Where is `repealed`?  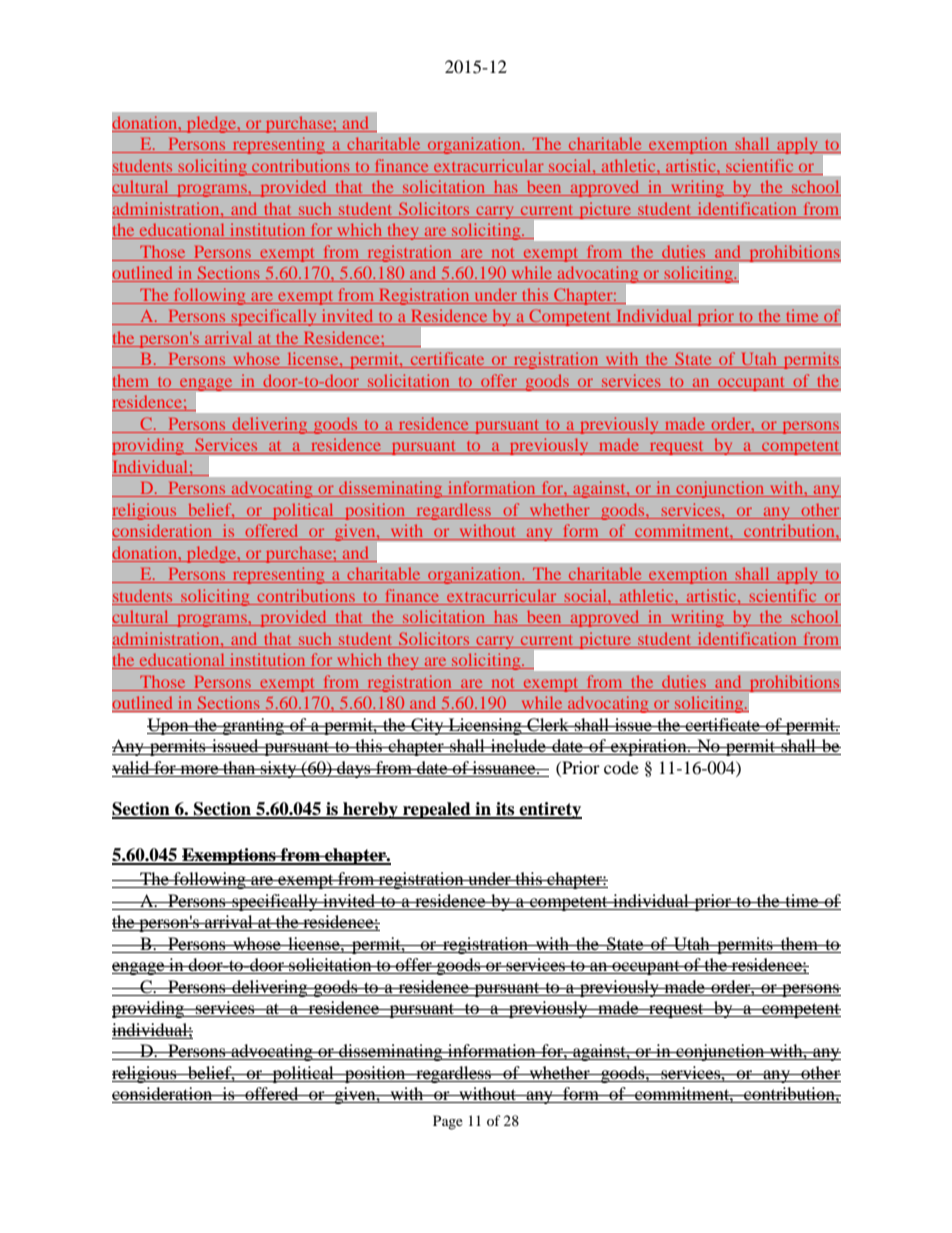 repealed is located at coordinates (437, 810).
